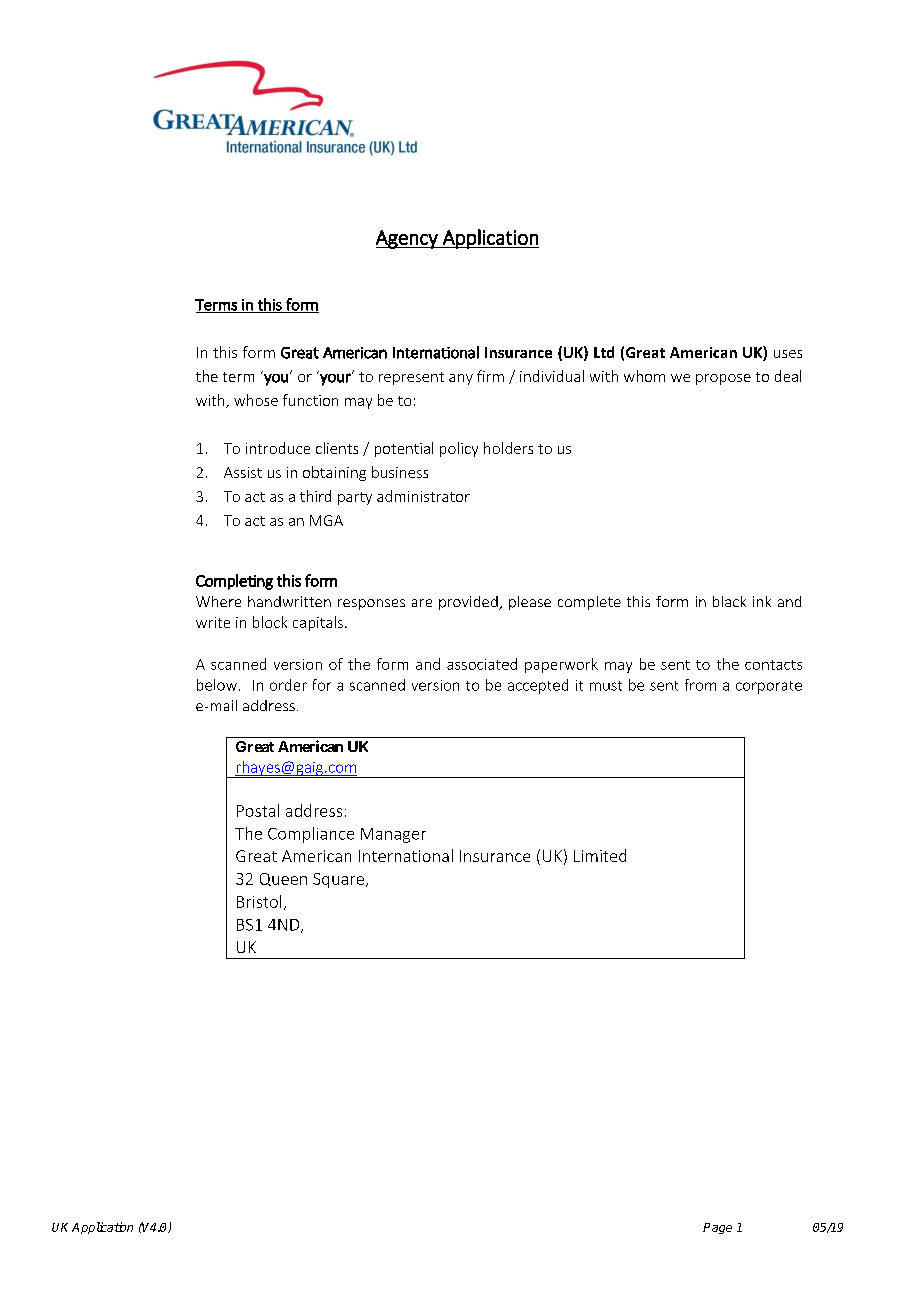 The image size is (924, 1307). What do you see at coordinates (729, 601) in the screenshot?
I see `black` at bounding box center [729, 601].
